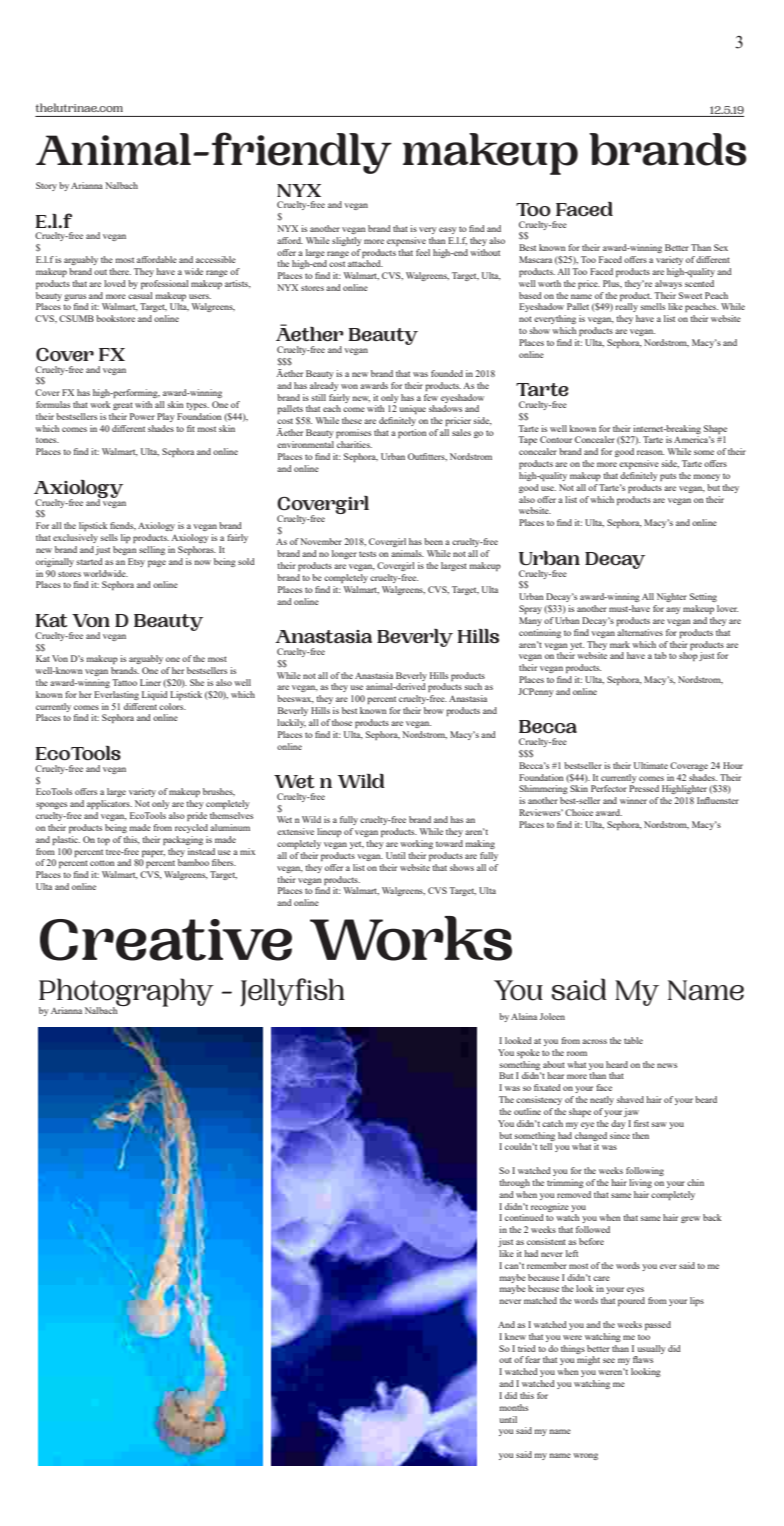 The height and width of the image is (1526, 784). Describe the element at coordinates (329, 832) in the image. I see `lineup` at that location.
